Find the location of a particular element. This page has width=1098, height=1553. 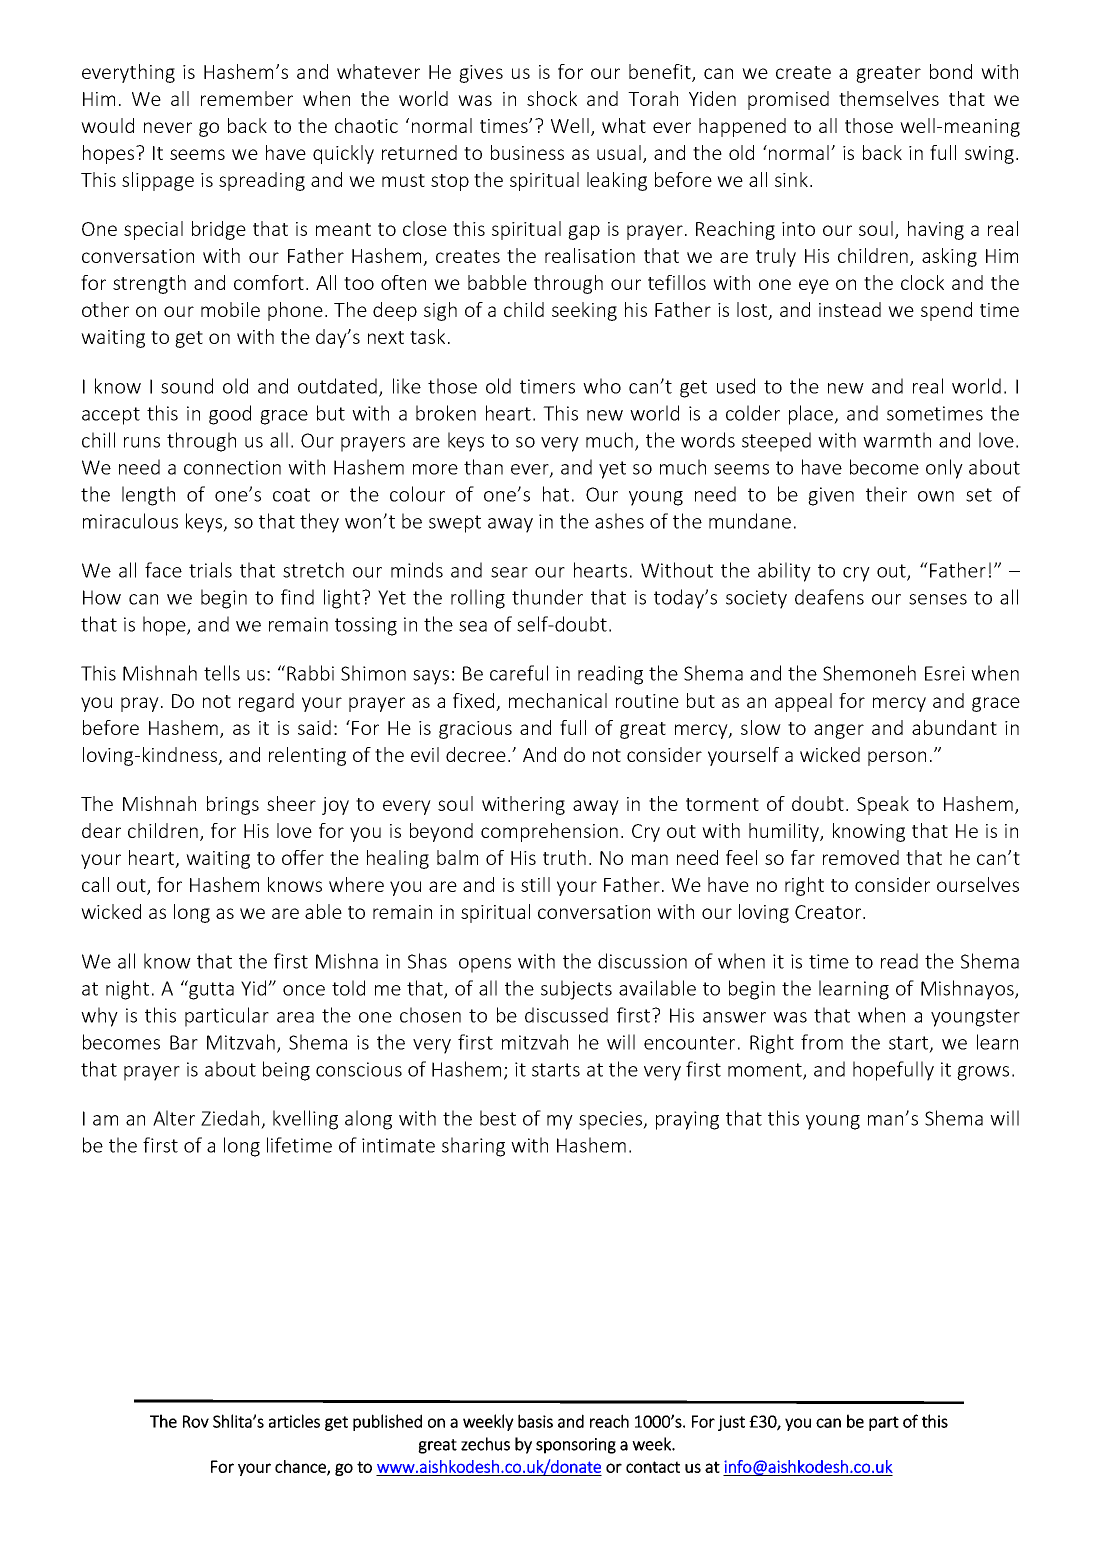

decree is located at coordinates (476, 754).
